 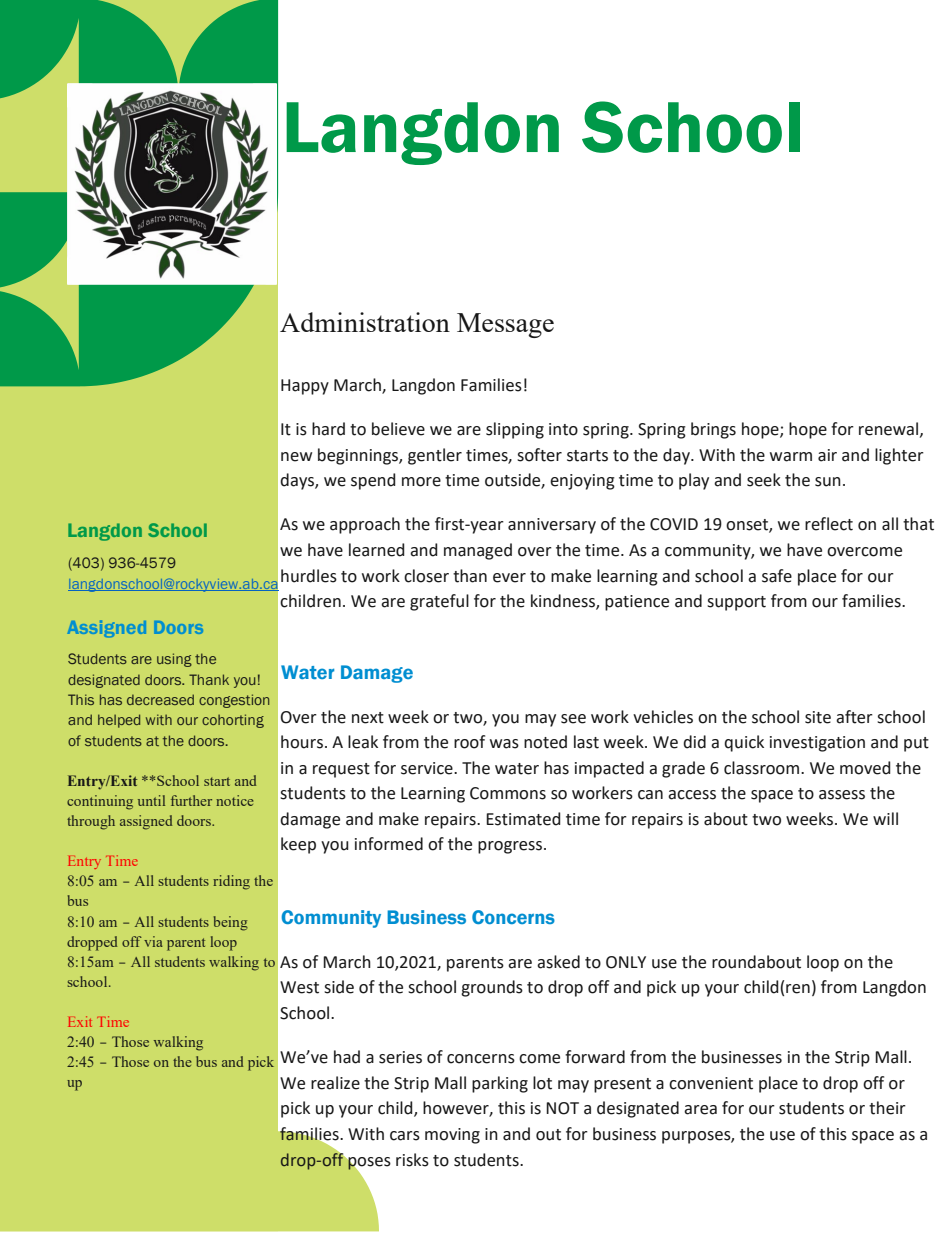 What do you see at coordinates (119, 721) in the page?
I see `helped` at bounding box center [119, 721].
